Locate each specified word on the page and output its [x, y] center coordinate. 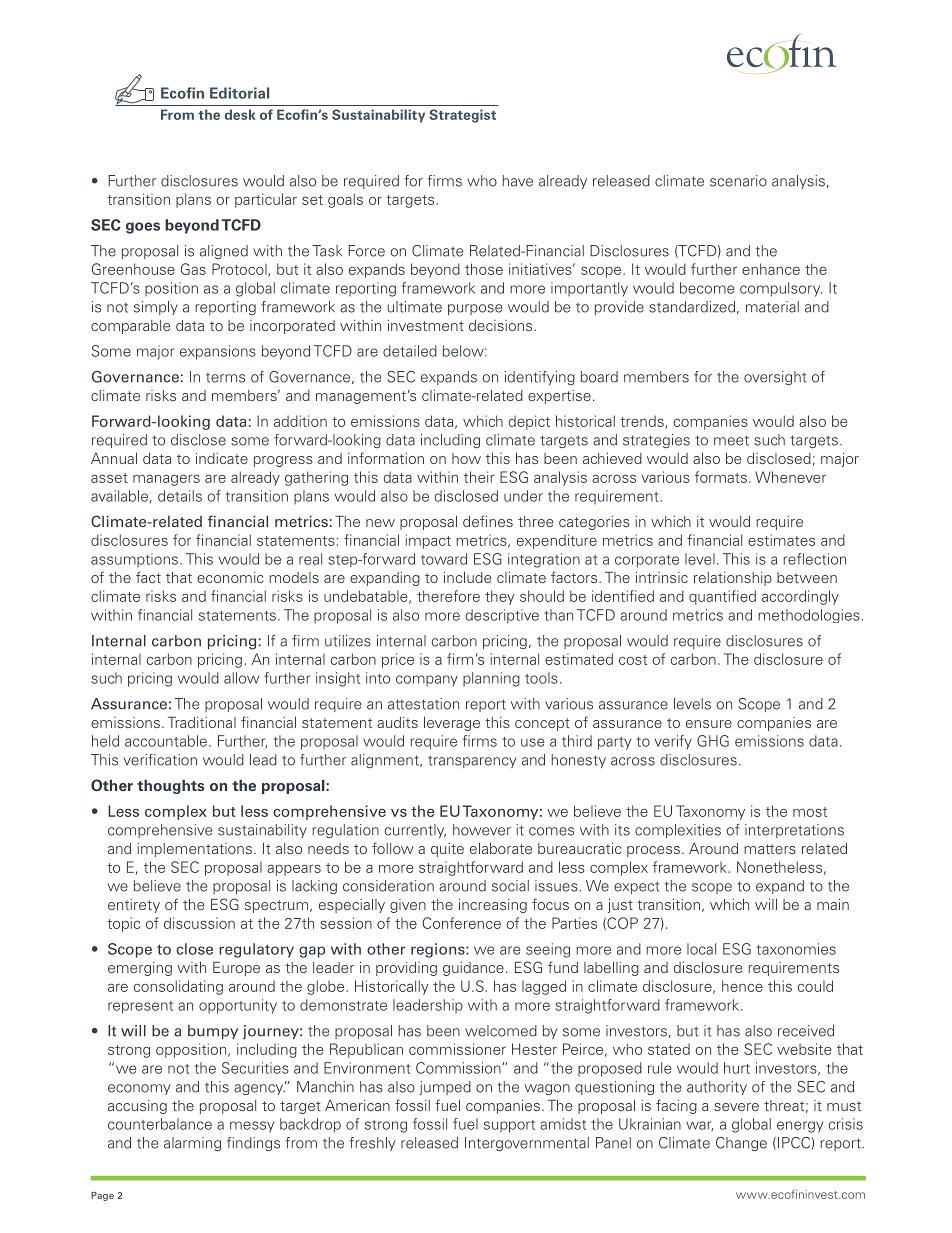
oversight [775, 378]
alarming [192, 1144]
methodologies [809, 616]
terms [225, 378]
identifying [540, 378]
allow [241, 678]
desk [240, 114]
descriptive [502, 616]
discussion [199, 923]
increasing [493, 906]
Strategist [462, 116]
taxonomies [796, 949]
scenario [738, 181]
